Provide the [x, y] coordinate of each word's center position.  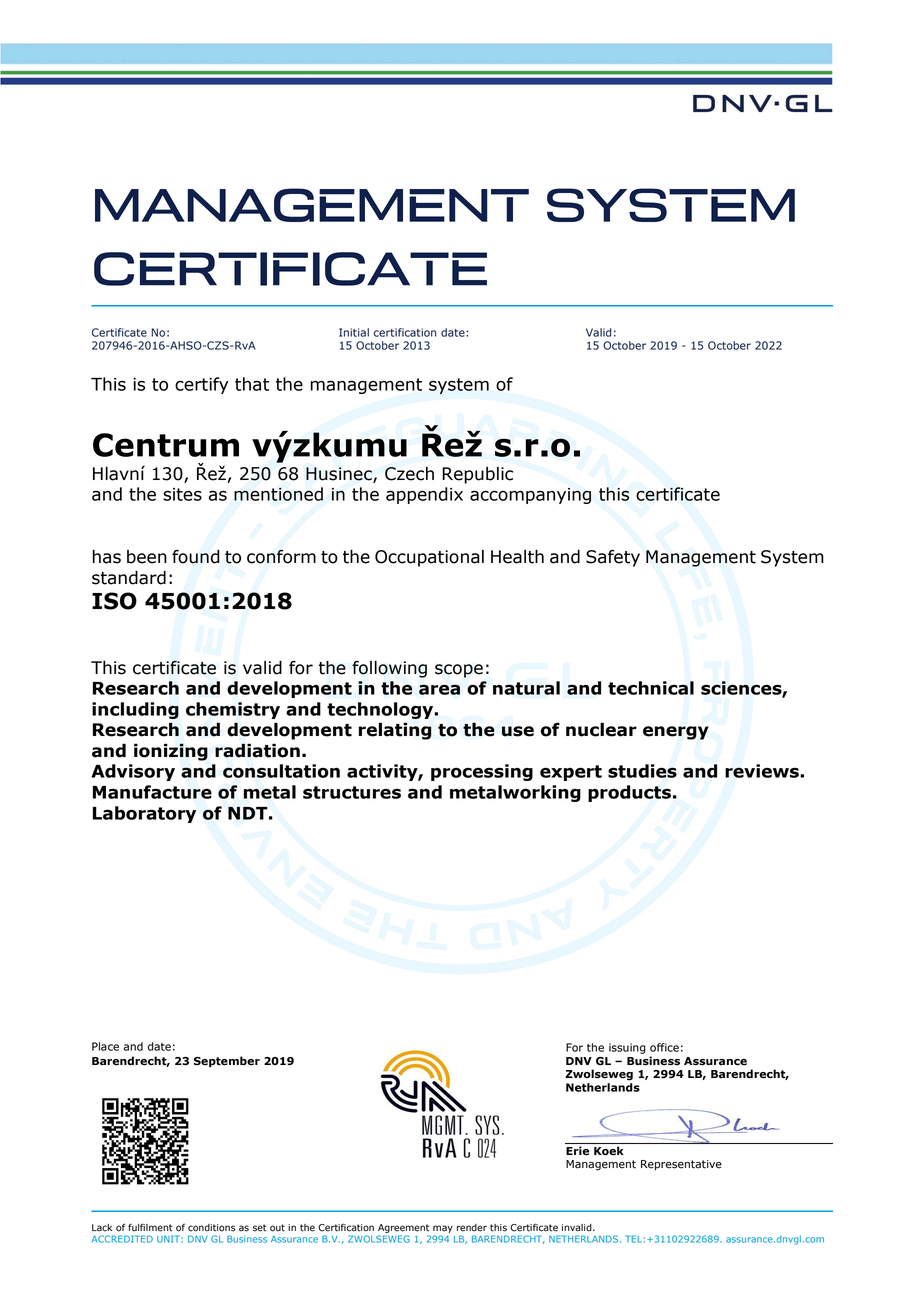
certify [201, 385]
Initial [354, 332]
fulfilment [150, 1227]
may [443, 1229]
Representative [681, 1165]
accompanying [530, 496]
